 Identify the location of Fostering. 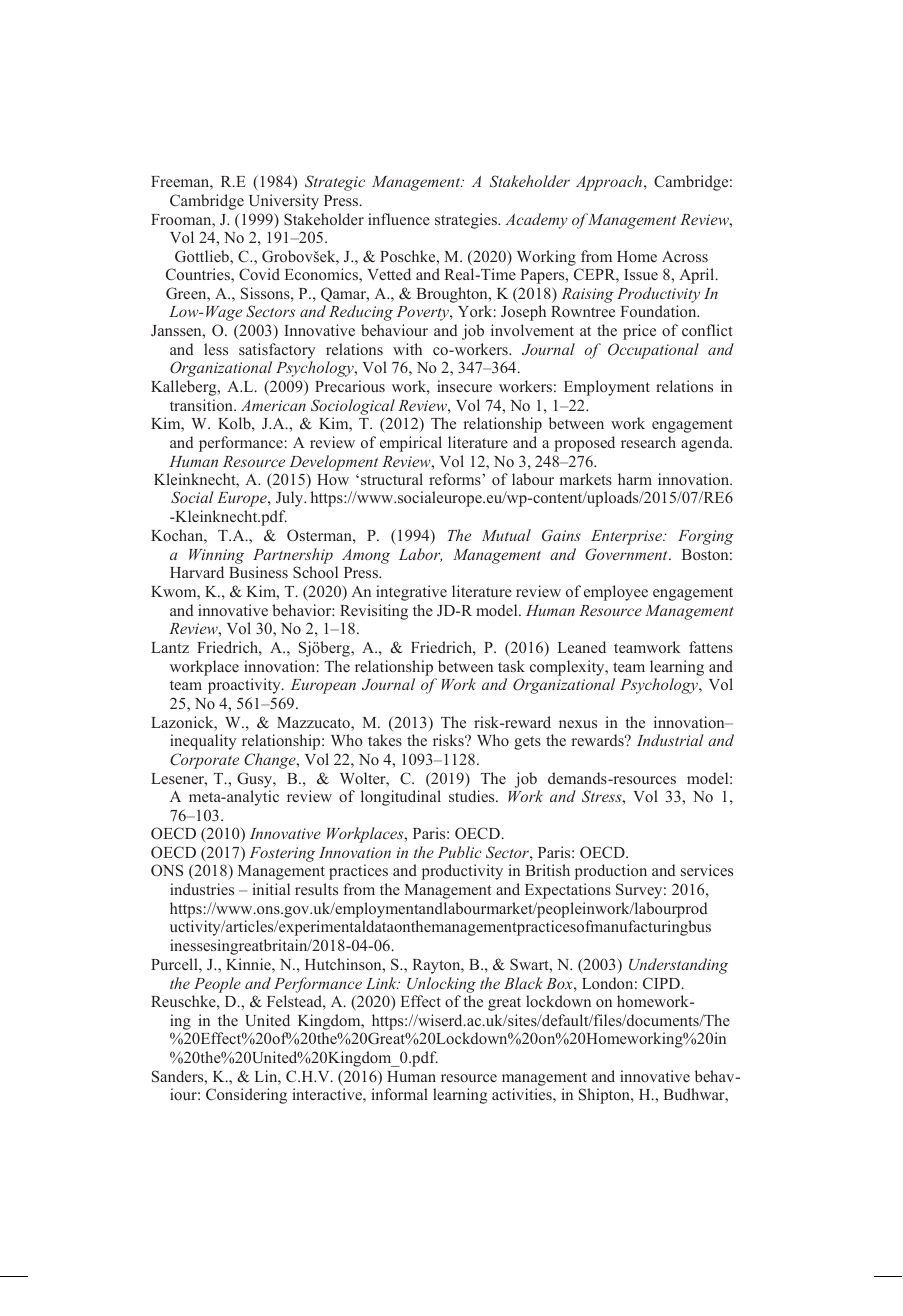
(282, 854).
